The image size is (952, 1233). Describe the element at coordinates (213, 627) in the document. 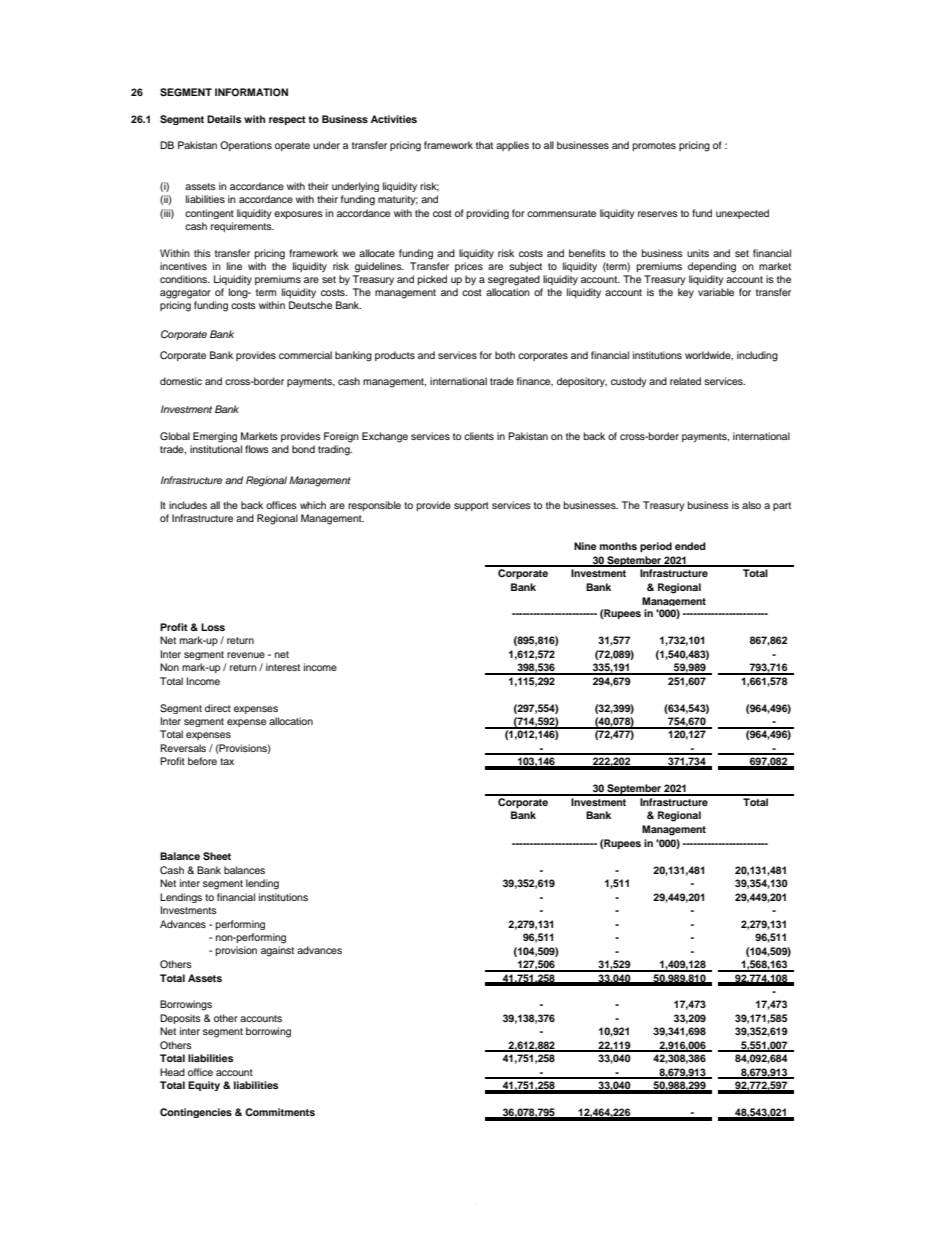

I see `Loss` at that location.
